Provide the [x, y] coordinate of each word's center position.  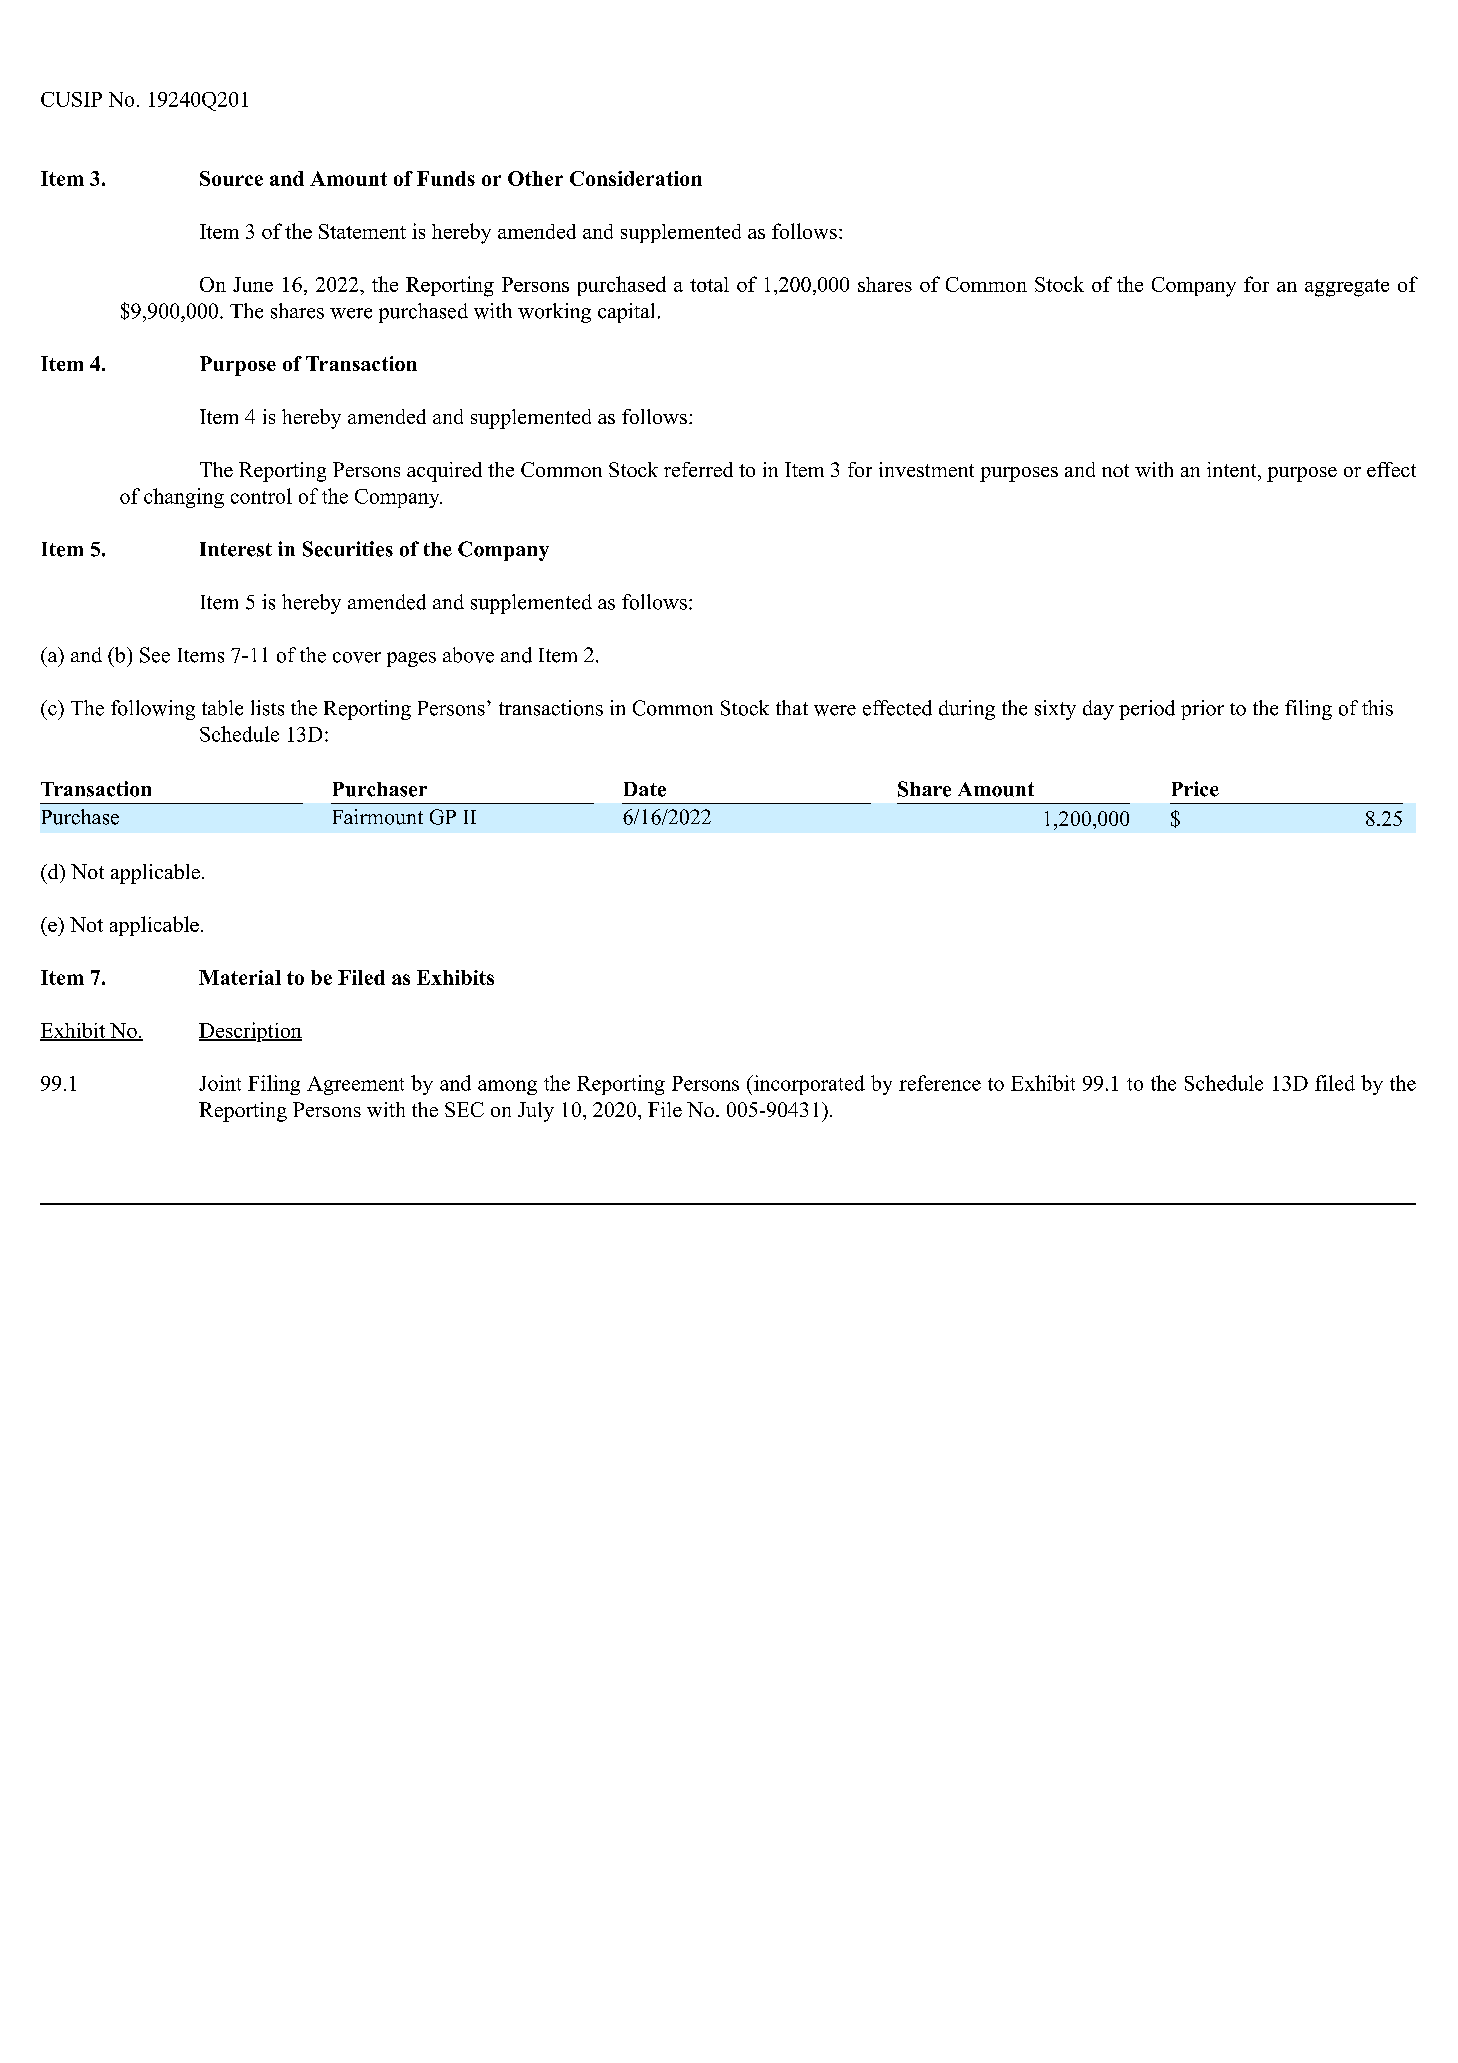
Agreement [355, 1085]
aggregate [1347, 288]
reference [940, 1083]
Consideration [636, 178]
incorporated [808, 1085]
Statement [362, 231]
